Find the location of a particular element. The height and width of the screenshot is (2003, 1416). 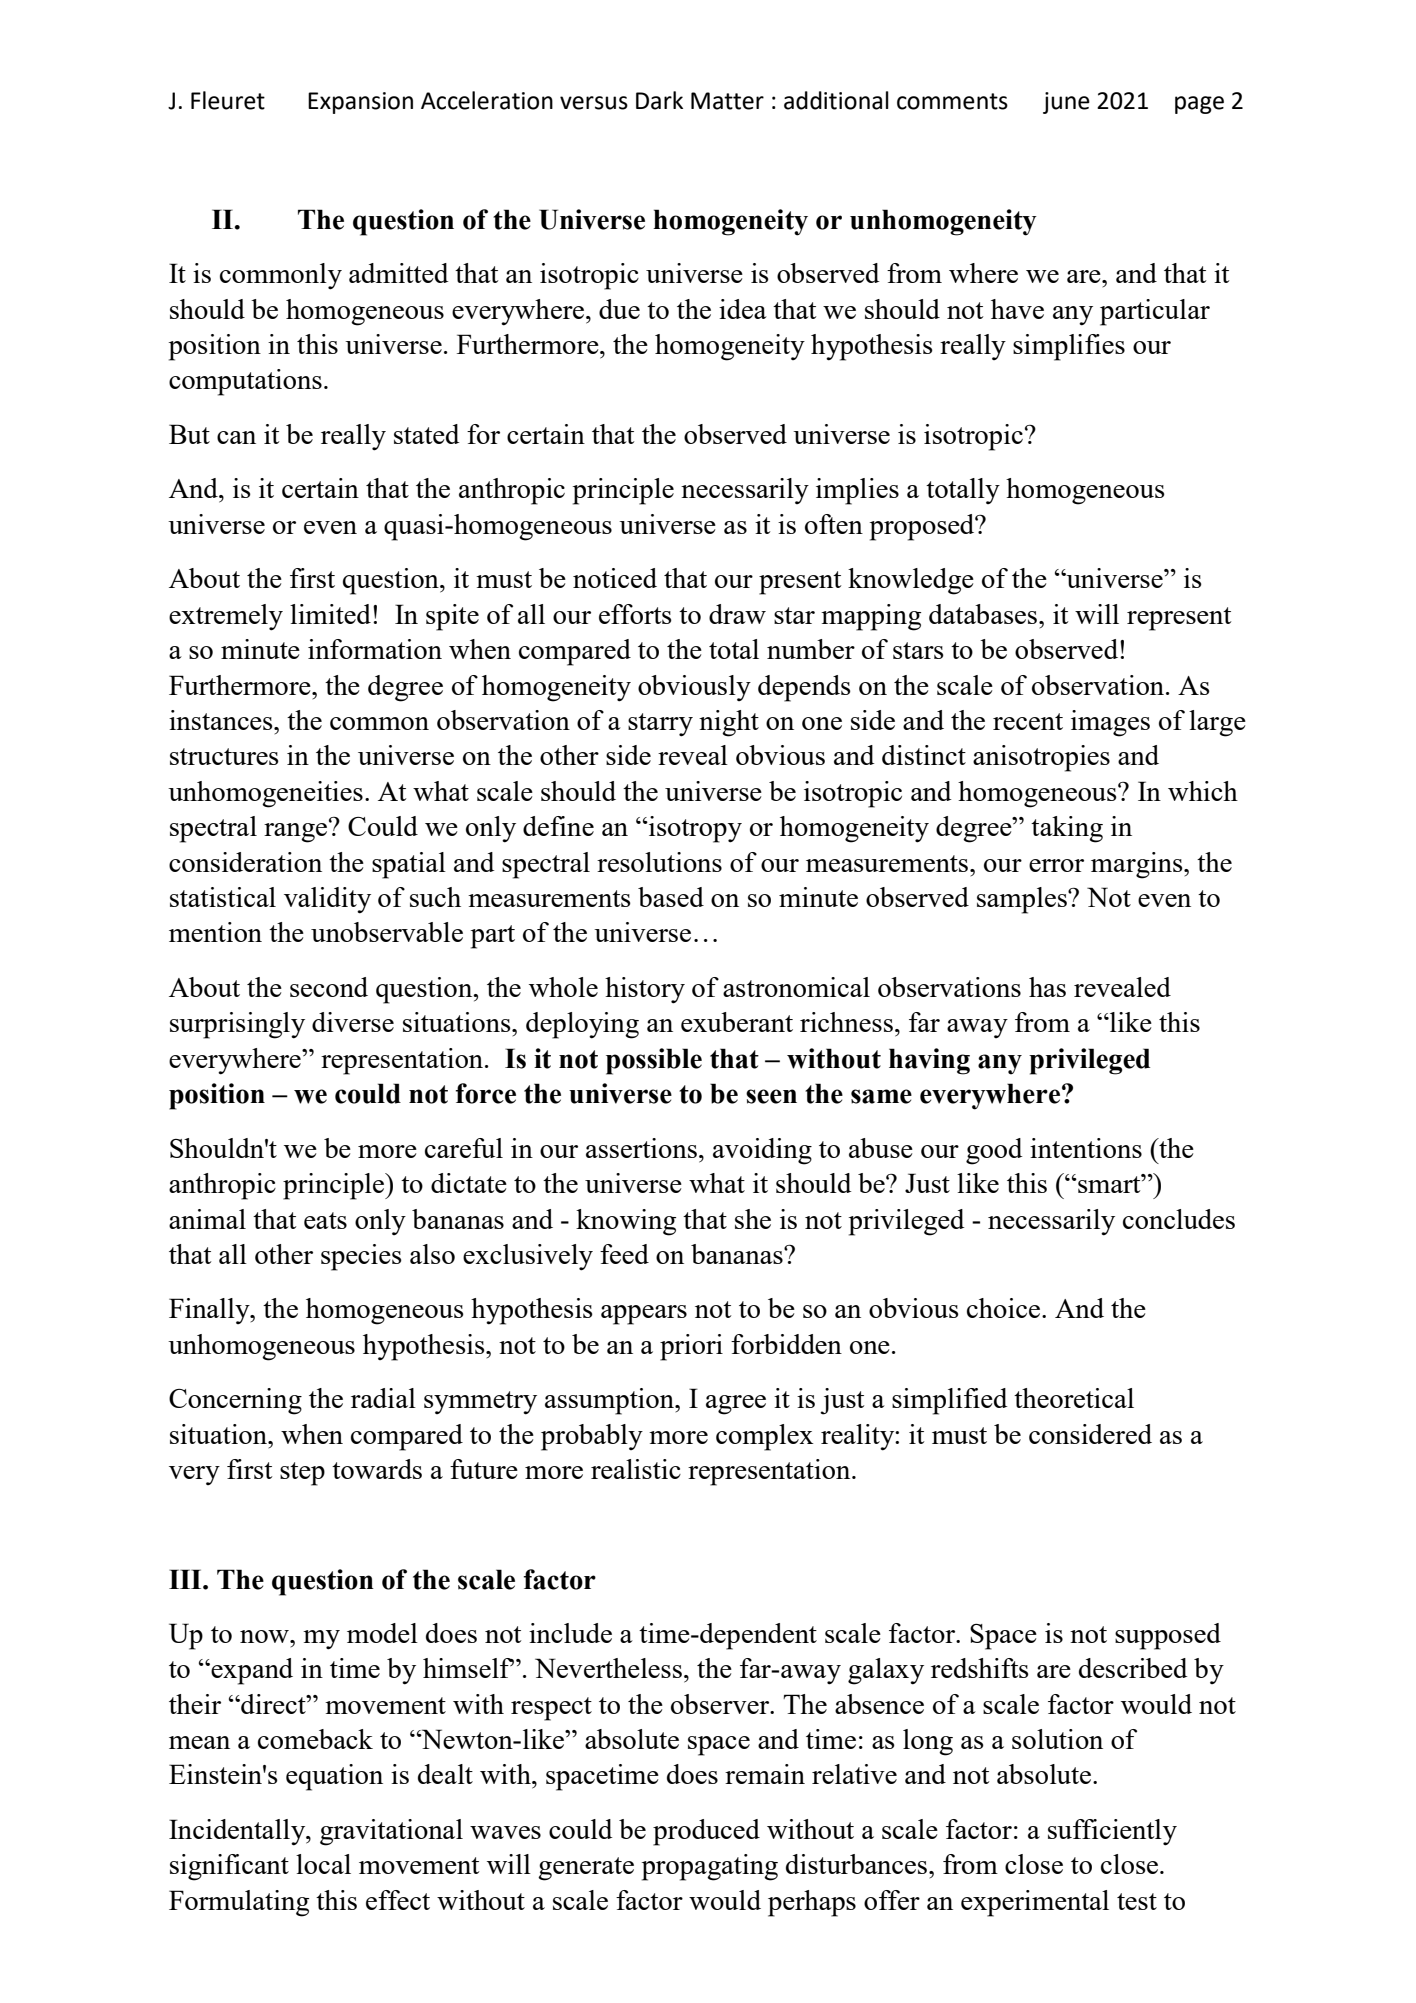

local is located at coordinates (323, 1864).
